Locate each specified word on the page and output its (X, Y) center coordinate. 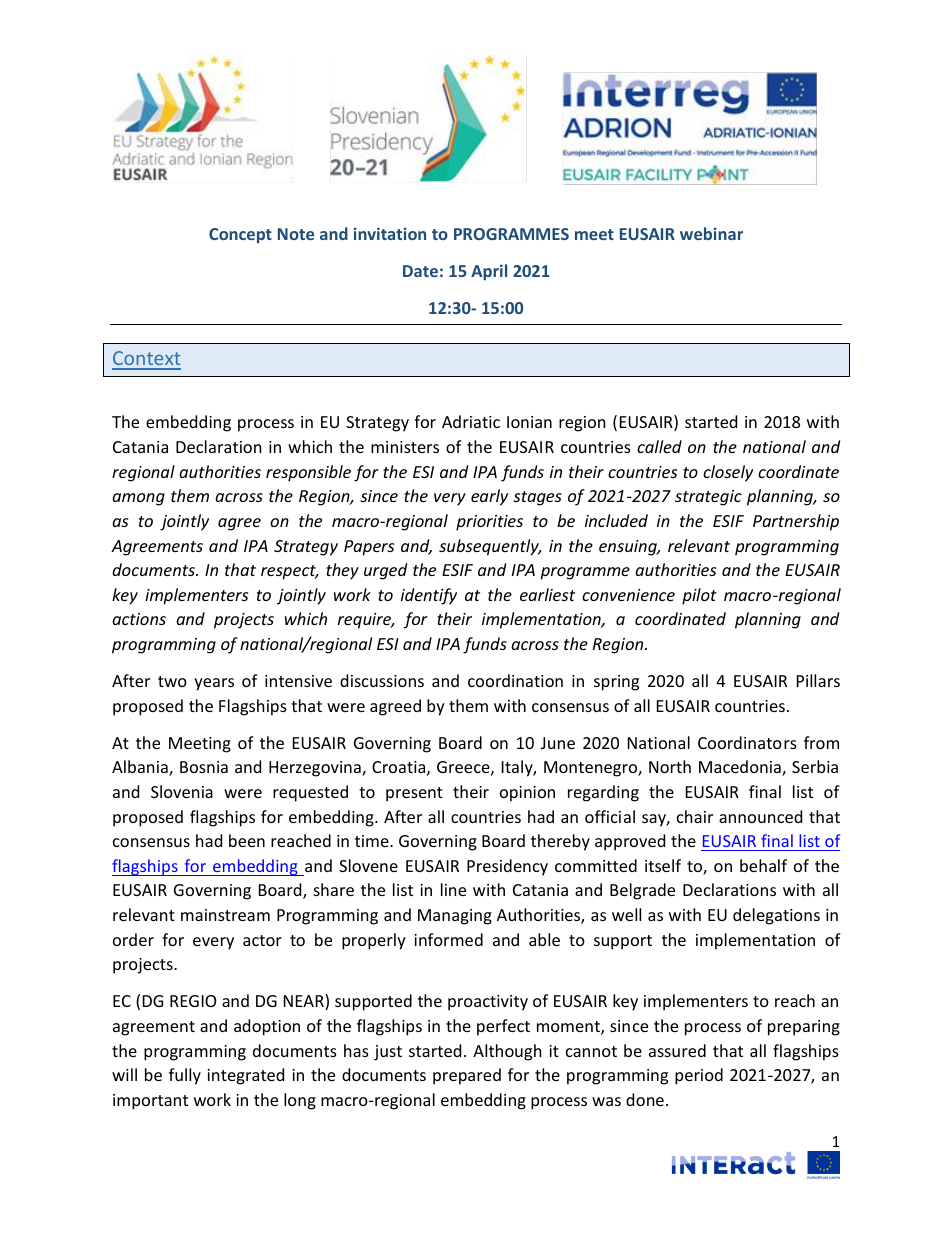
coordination (515, 680)
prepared (467, 1076)
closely (728, 473)
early (489, 497)
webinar (711, 233)
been (247, 840)
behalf (763, 865)
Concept (240, 236)
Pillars (818, 680)
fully (185, 1076)
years (214, 684)
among (138, 499)
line (453, 889)
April (489, 272)
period (699, 1076)
